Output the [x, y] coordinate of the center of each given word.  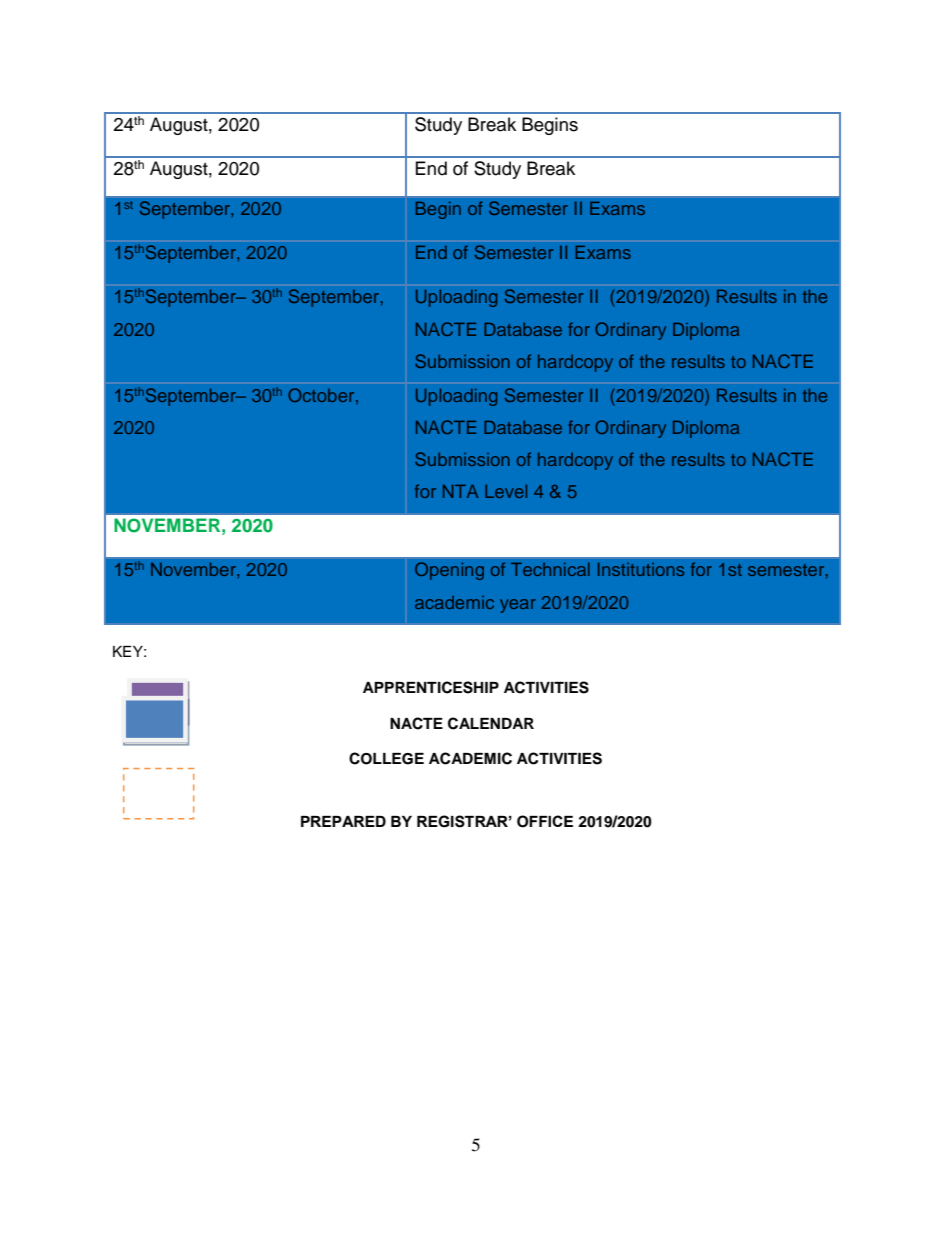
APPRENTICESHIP [431, 687]
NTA [460, 491]
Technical [550, 569]
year [518, 606]
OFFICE [545, 821]
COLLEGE [386, 758]
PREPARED [343, 821]
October [322, 396]
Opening [449, 571]
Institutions [641, 569]
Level [506, 491]
